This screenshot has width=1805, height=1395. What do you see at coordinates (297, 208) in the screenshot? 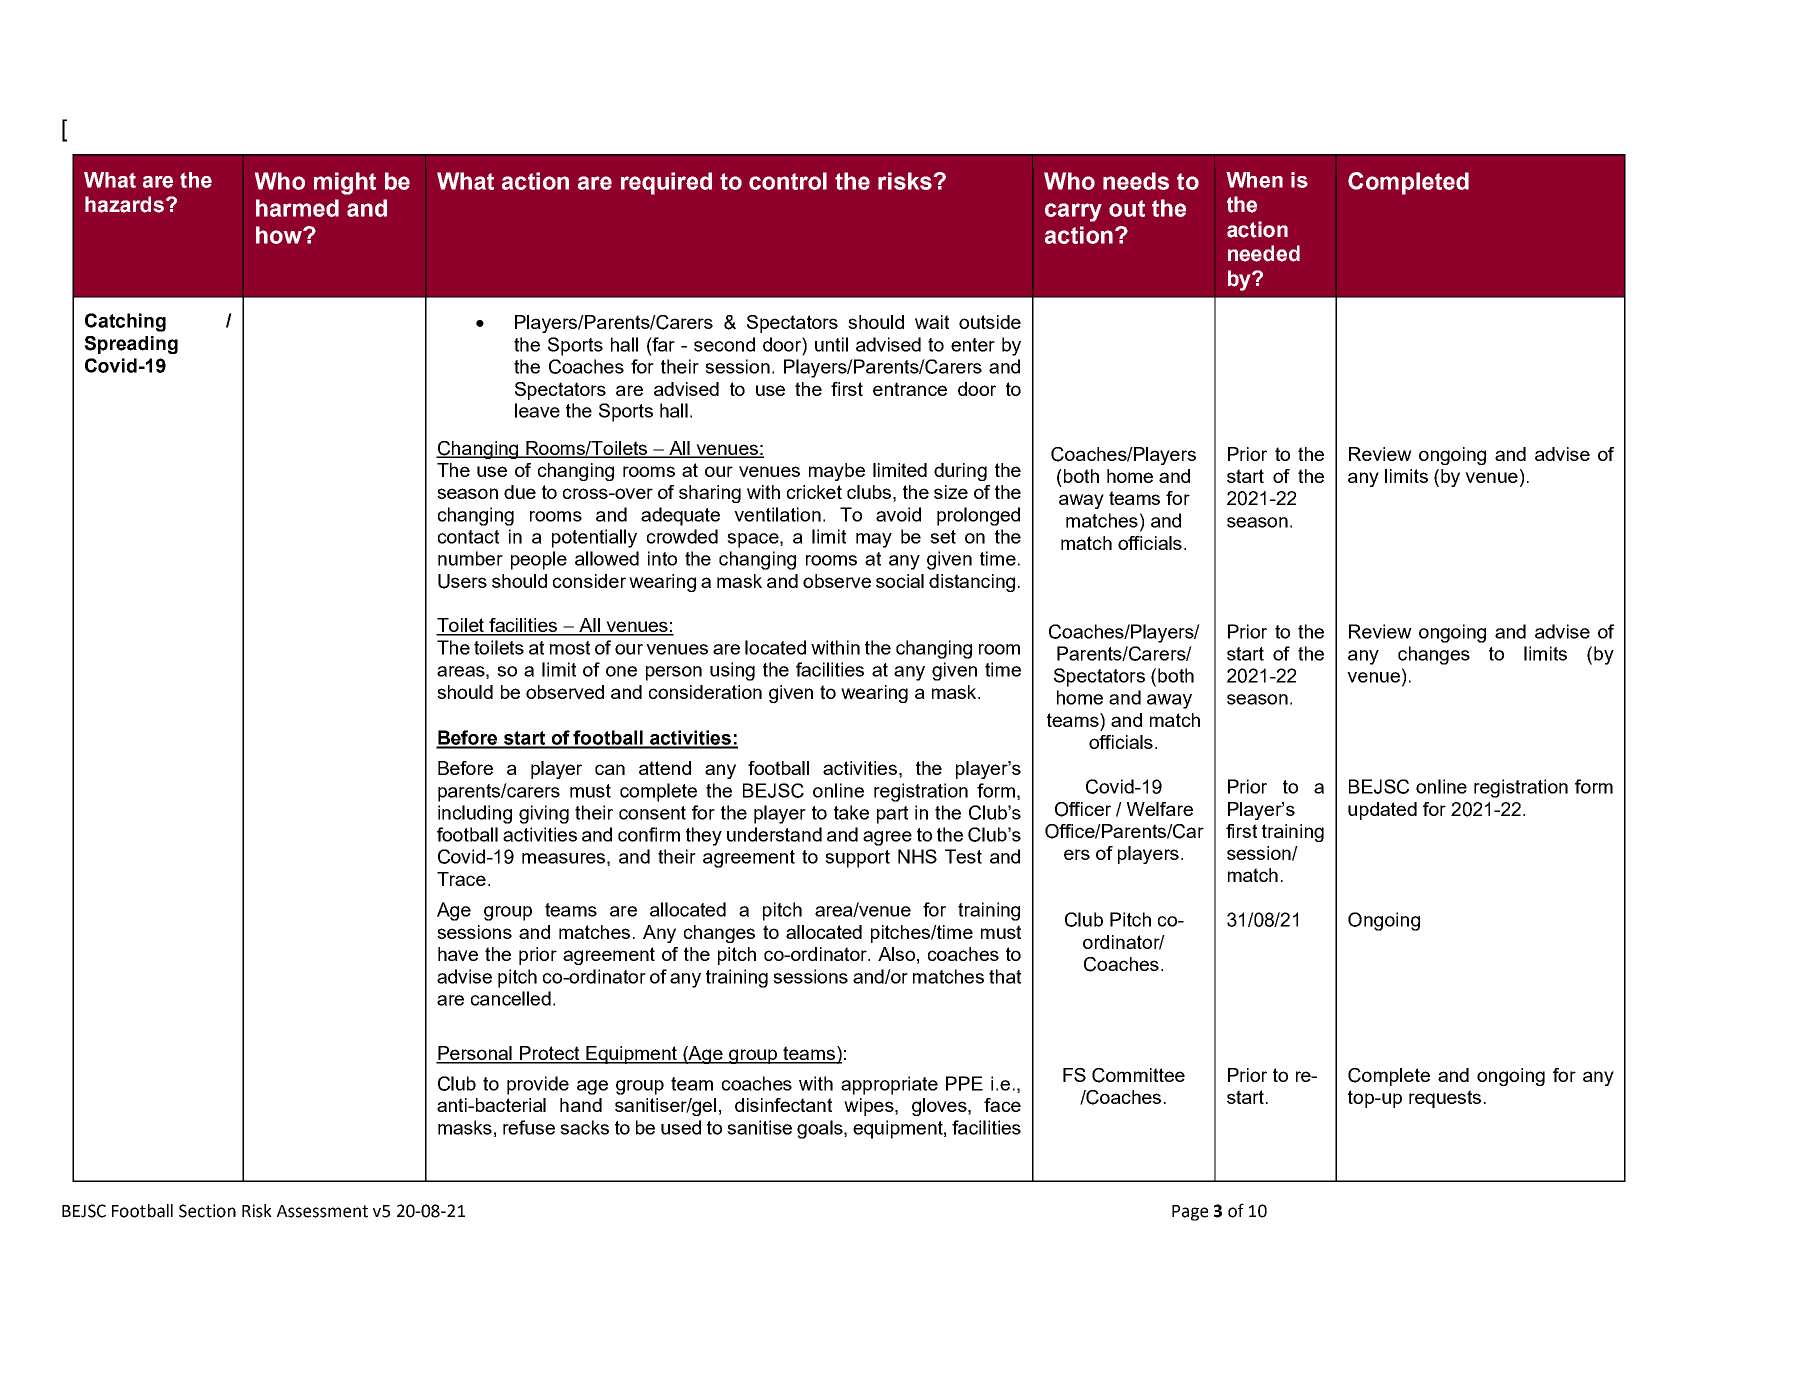
I see `harmed` at bounding box center [297, 208].
